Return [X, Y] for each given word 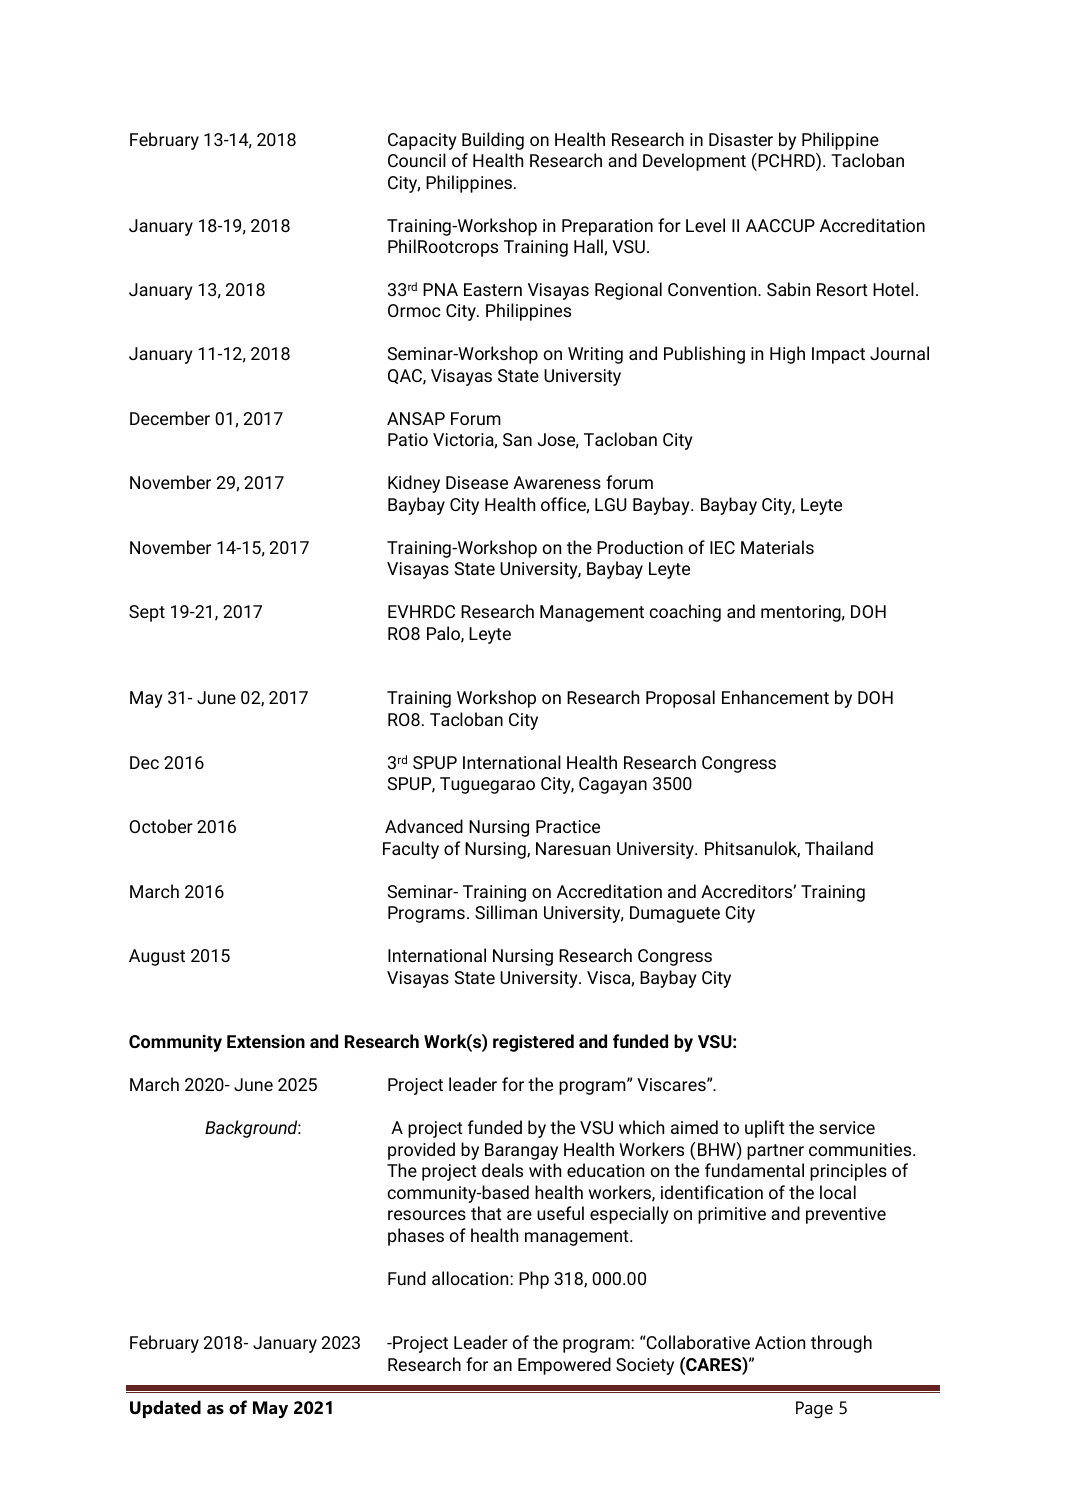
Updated [165, 1409]
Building [493, 141]
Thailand [839, 848]
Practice [568, 826]
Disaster [741, 139]
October [161, 826]
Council [417, 160]
